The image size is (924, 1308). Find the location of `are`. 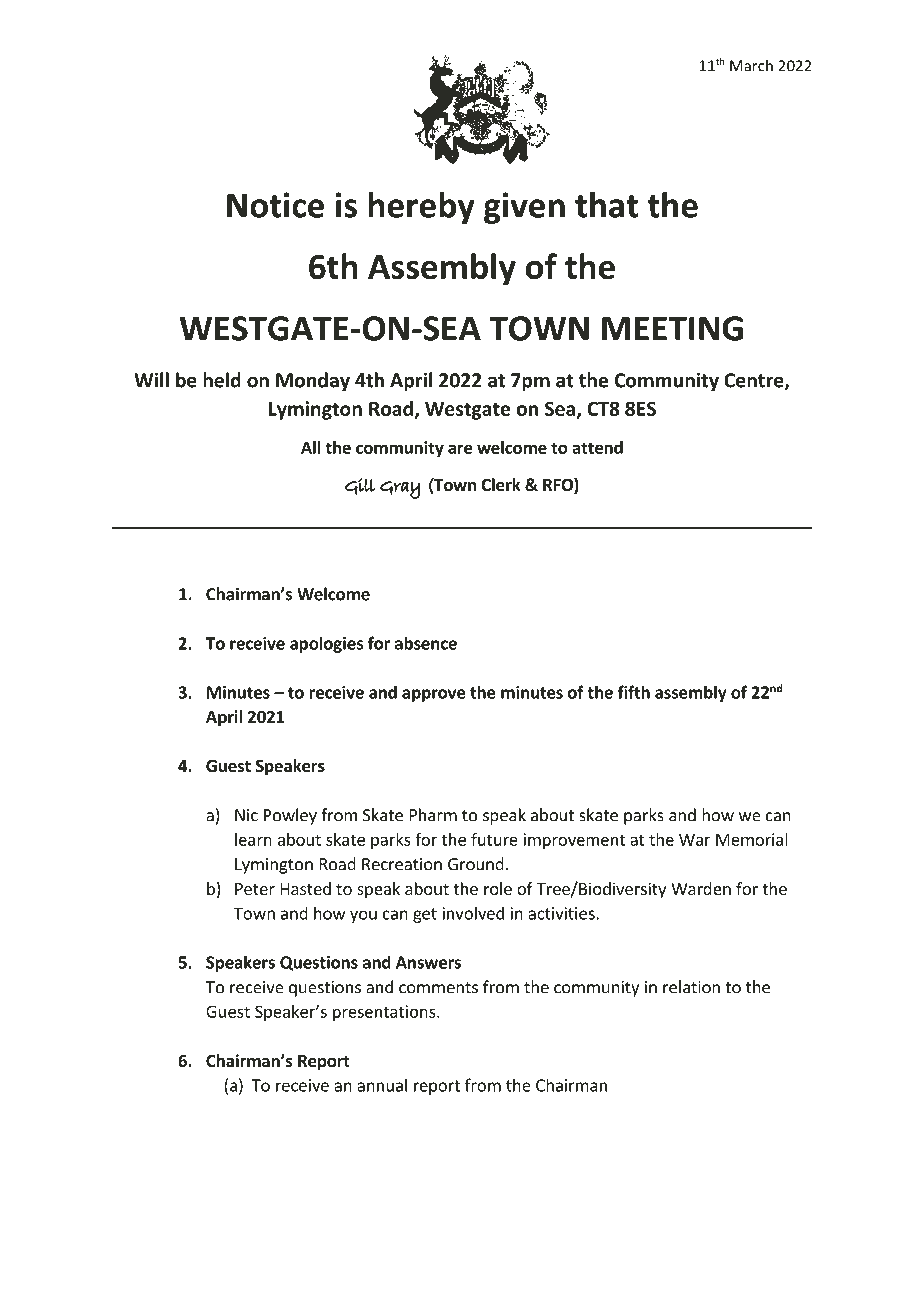

are is located at coordinates (460, 449).
